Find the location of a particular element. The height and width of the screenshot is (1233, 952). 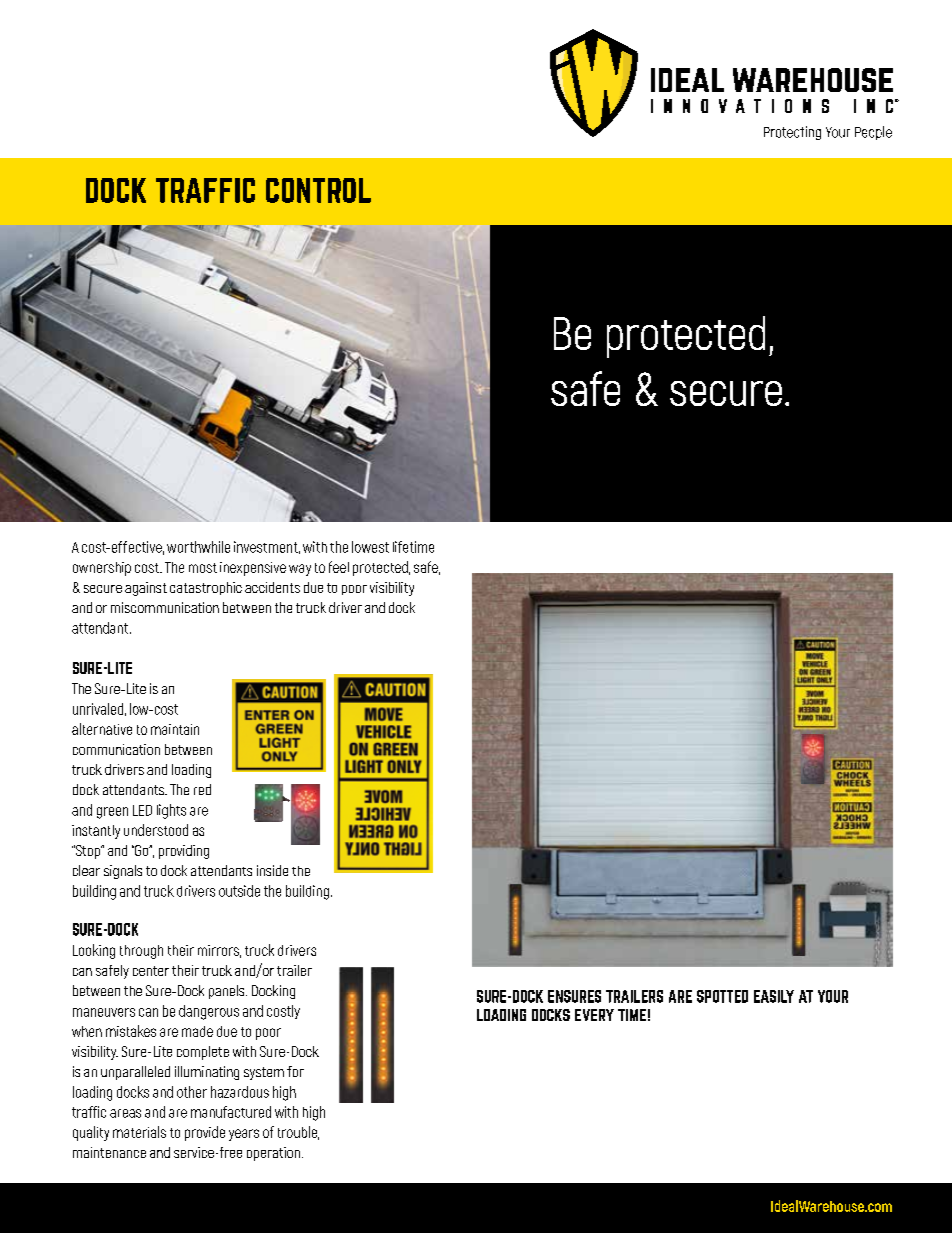

provide is located at coordinates (205, 1133).
